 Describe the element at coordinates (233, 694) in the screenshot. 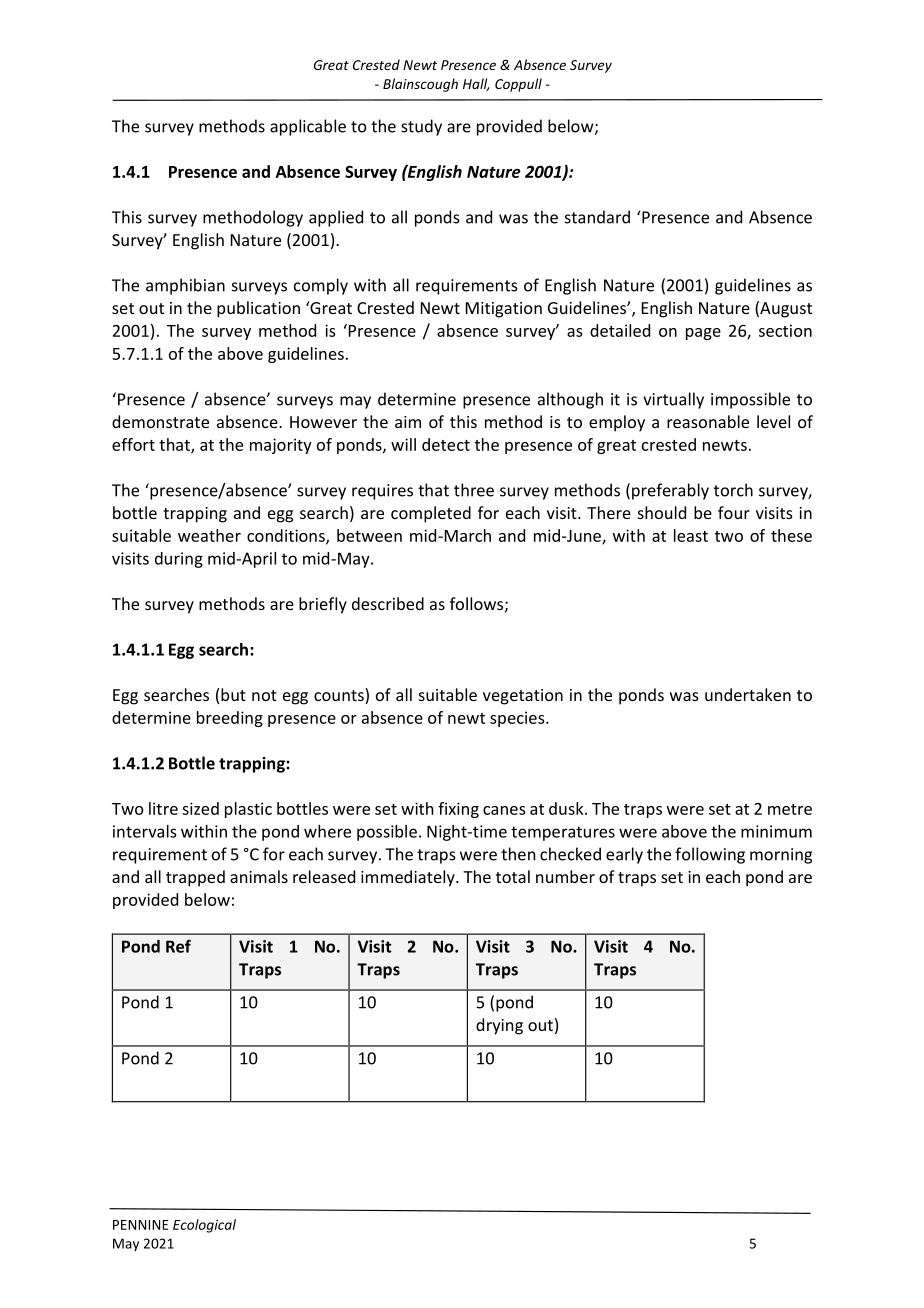

I see `but` at that location.
